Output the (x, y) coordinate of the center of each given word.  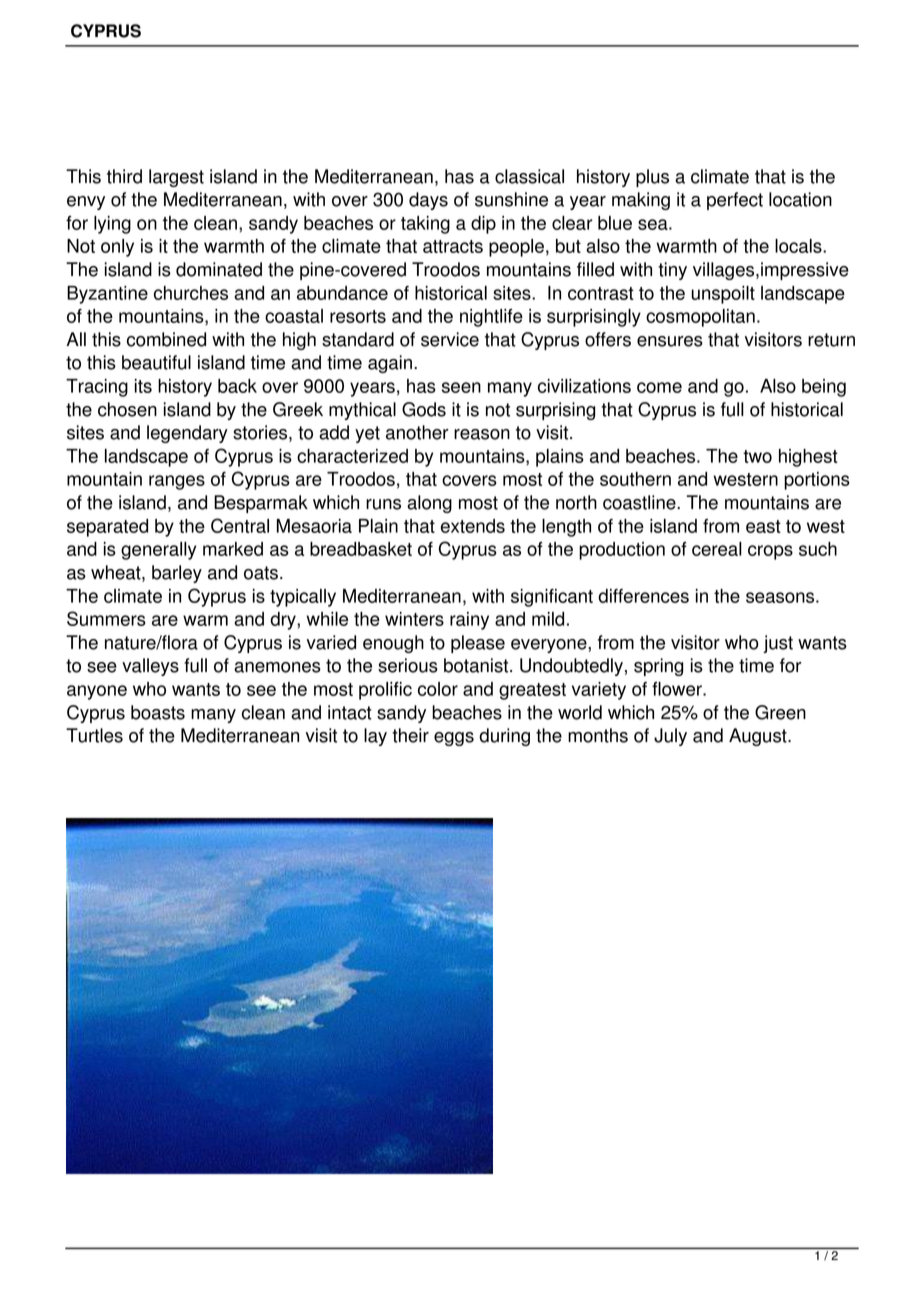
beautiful (156, 362)
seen (461, 387)
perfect (735, 201)
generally (159, 551)
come (659, 387)
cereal (717, 549)
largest (176, 178)
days (428, 201)
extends (473, 526)
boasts (158, 712)
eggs (454, 739)
